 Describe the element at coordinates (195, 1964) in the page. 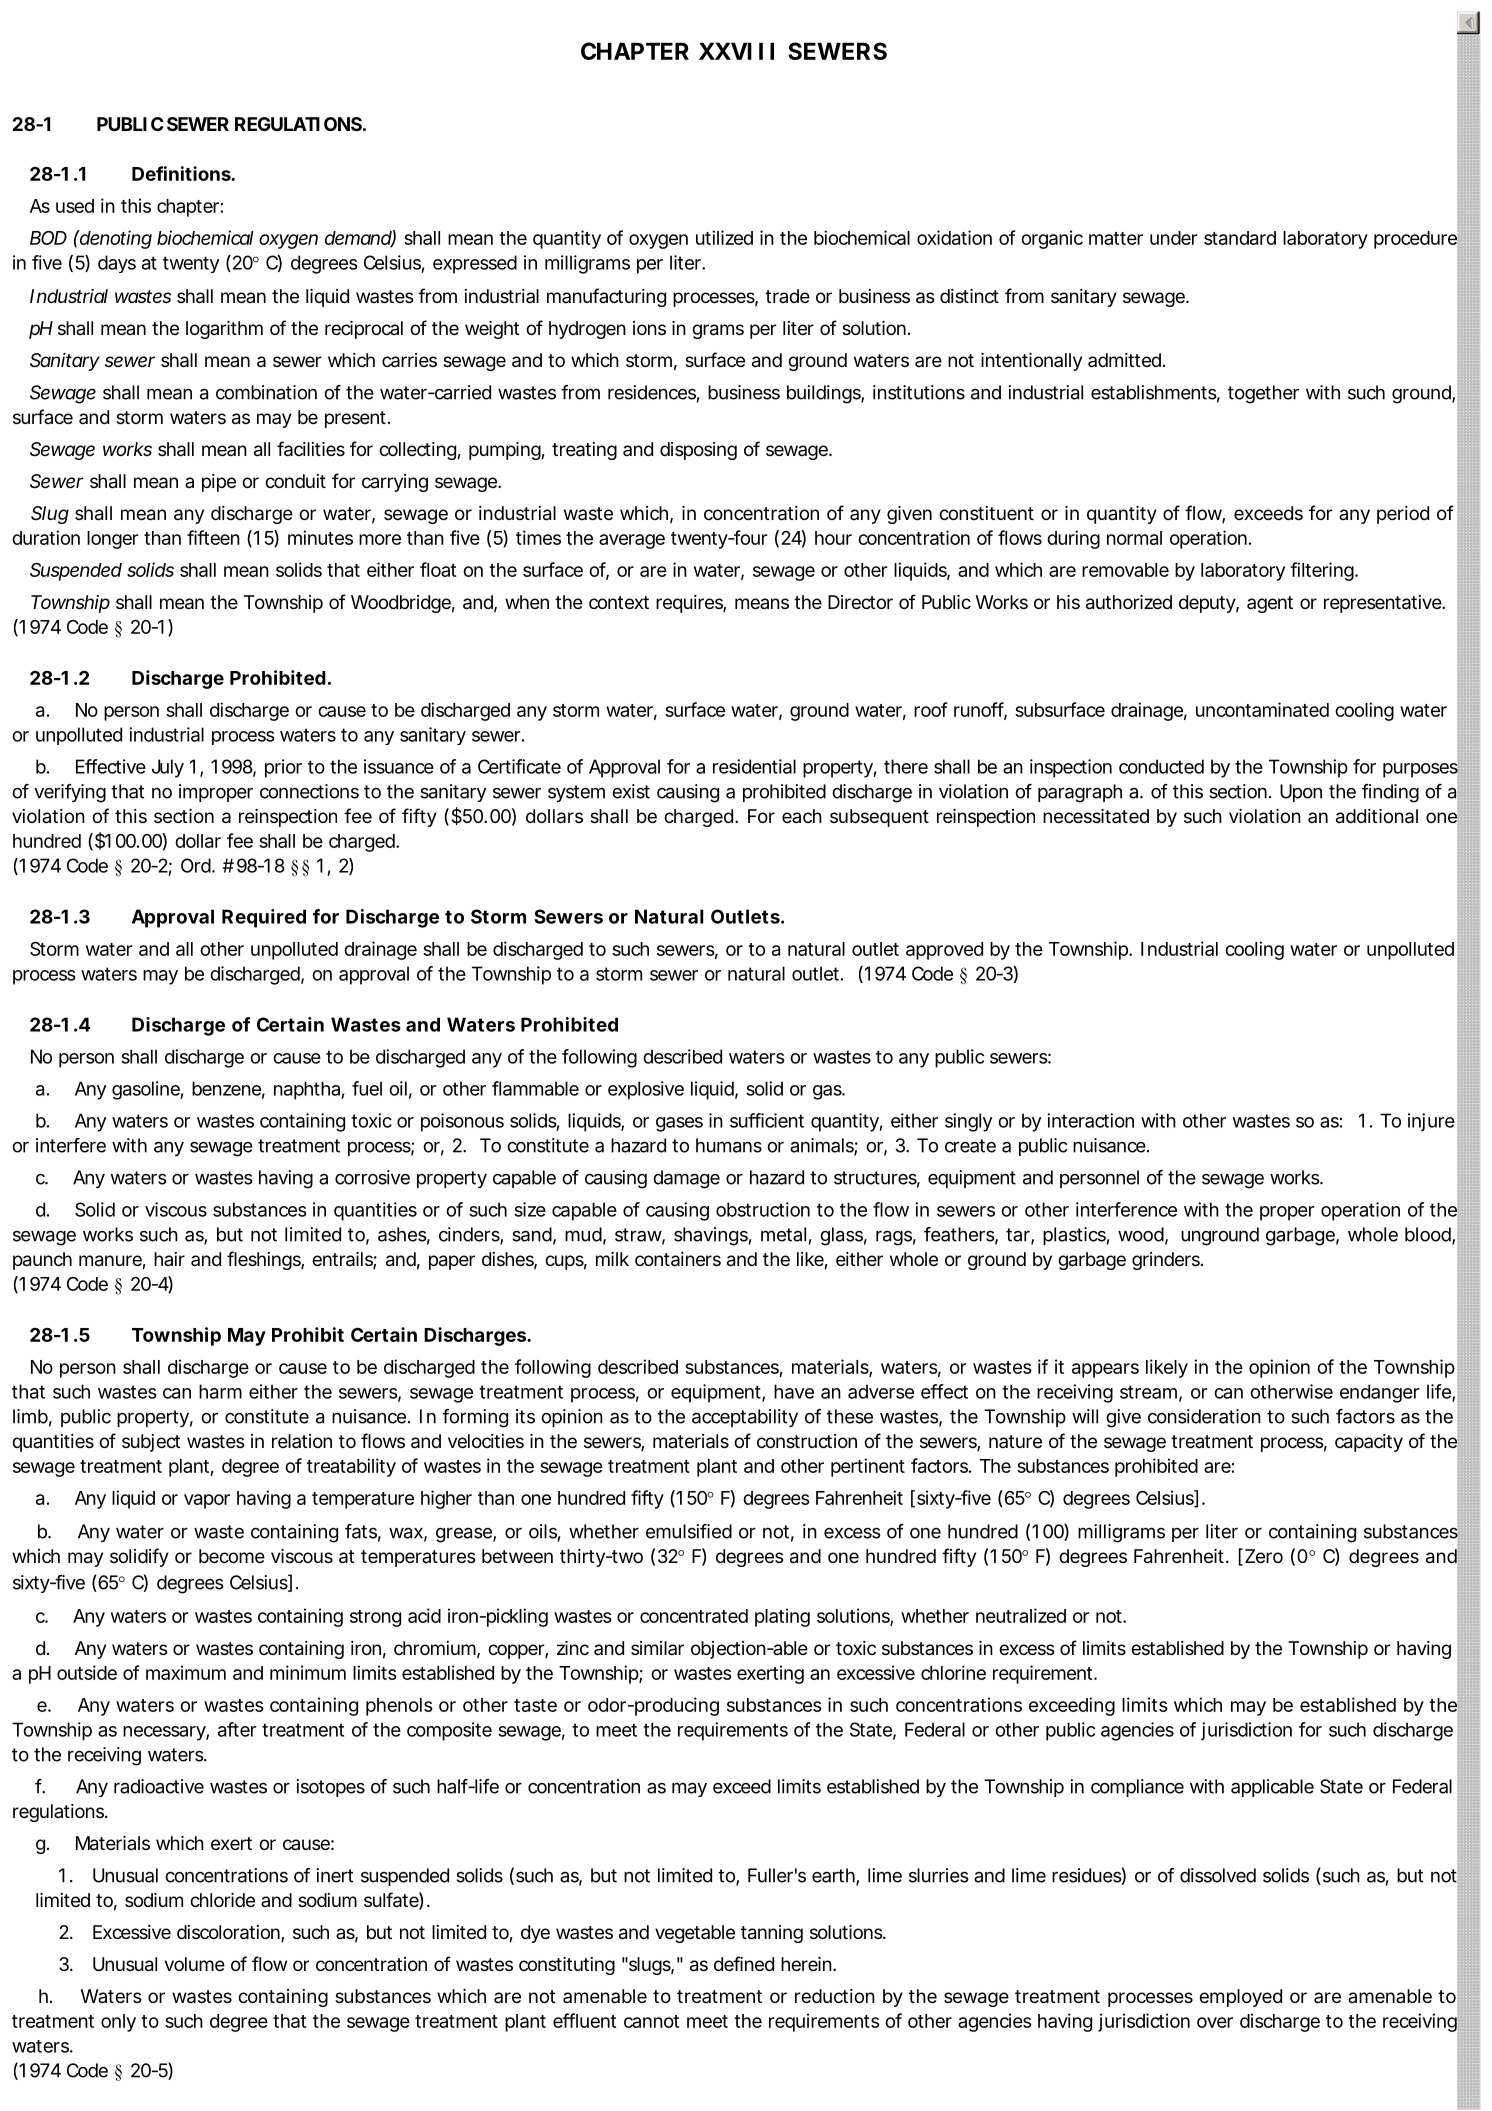

I see `volume` at that location.
